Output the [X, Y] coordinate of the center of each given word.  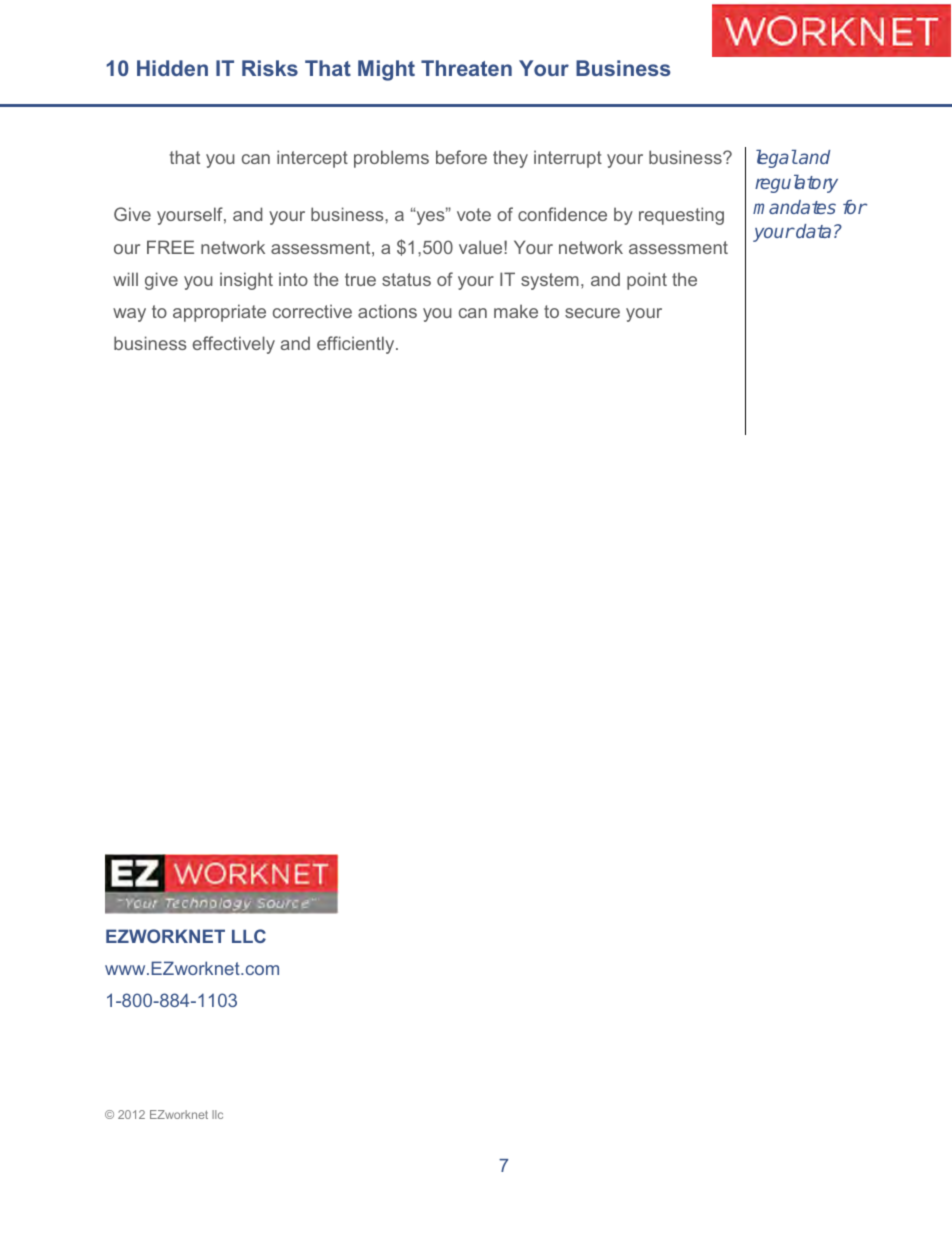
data [812, 231]
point [647, 281]
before [461, 157]
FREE [170, 247]
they [510, 159]
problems [391, 159]
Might [386, 70]
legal [776, 159]
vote [474, 214]
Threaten [466, 68]
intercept [312, 159]
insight [246, 281]
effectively [234, 345]
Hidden [172, 68]
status [406, 279]
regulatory [796, 184]
